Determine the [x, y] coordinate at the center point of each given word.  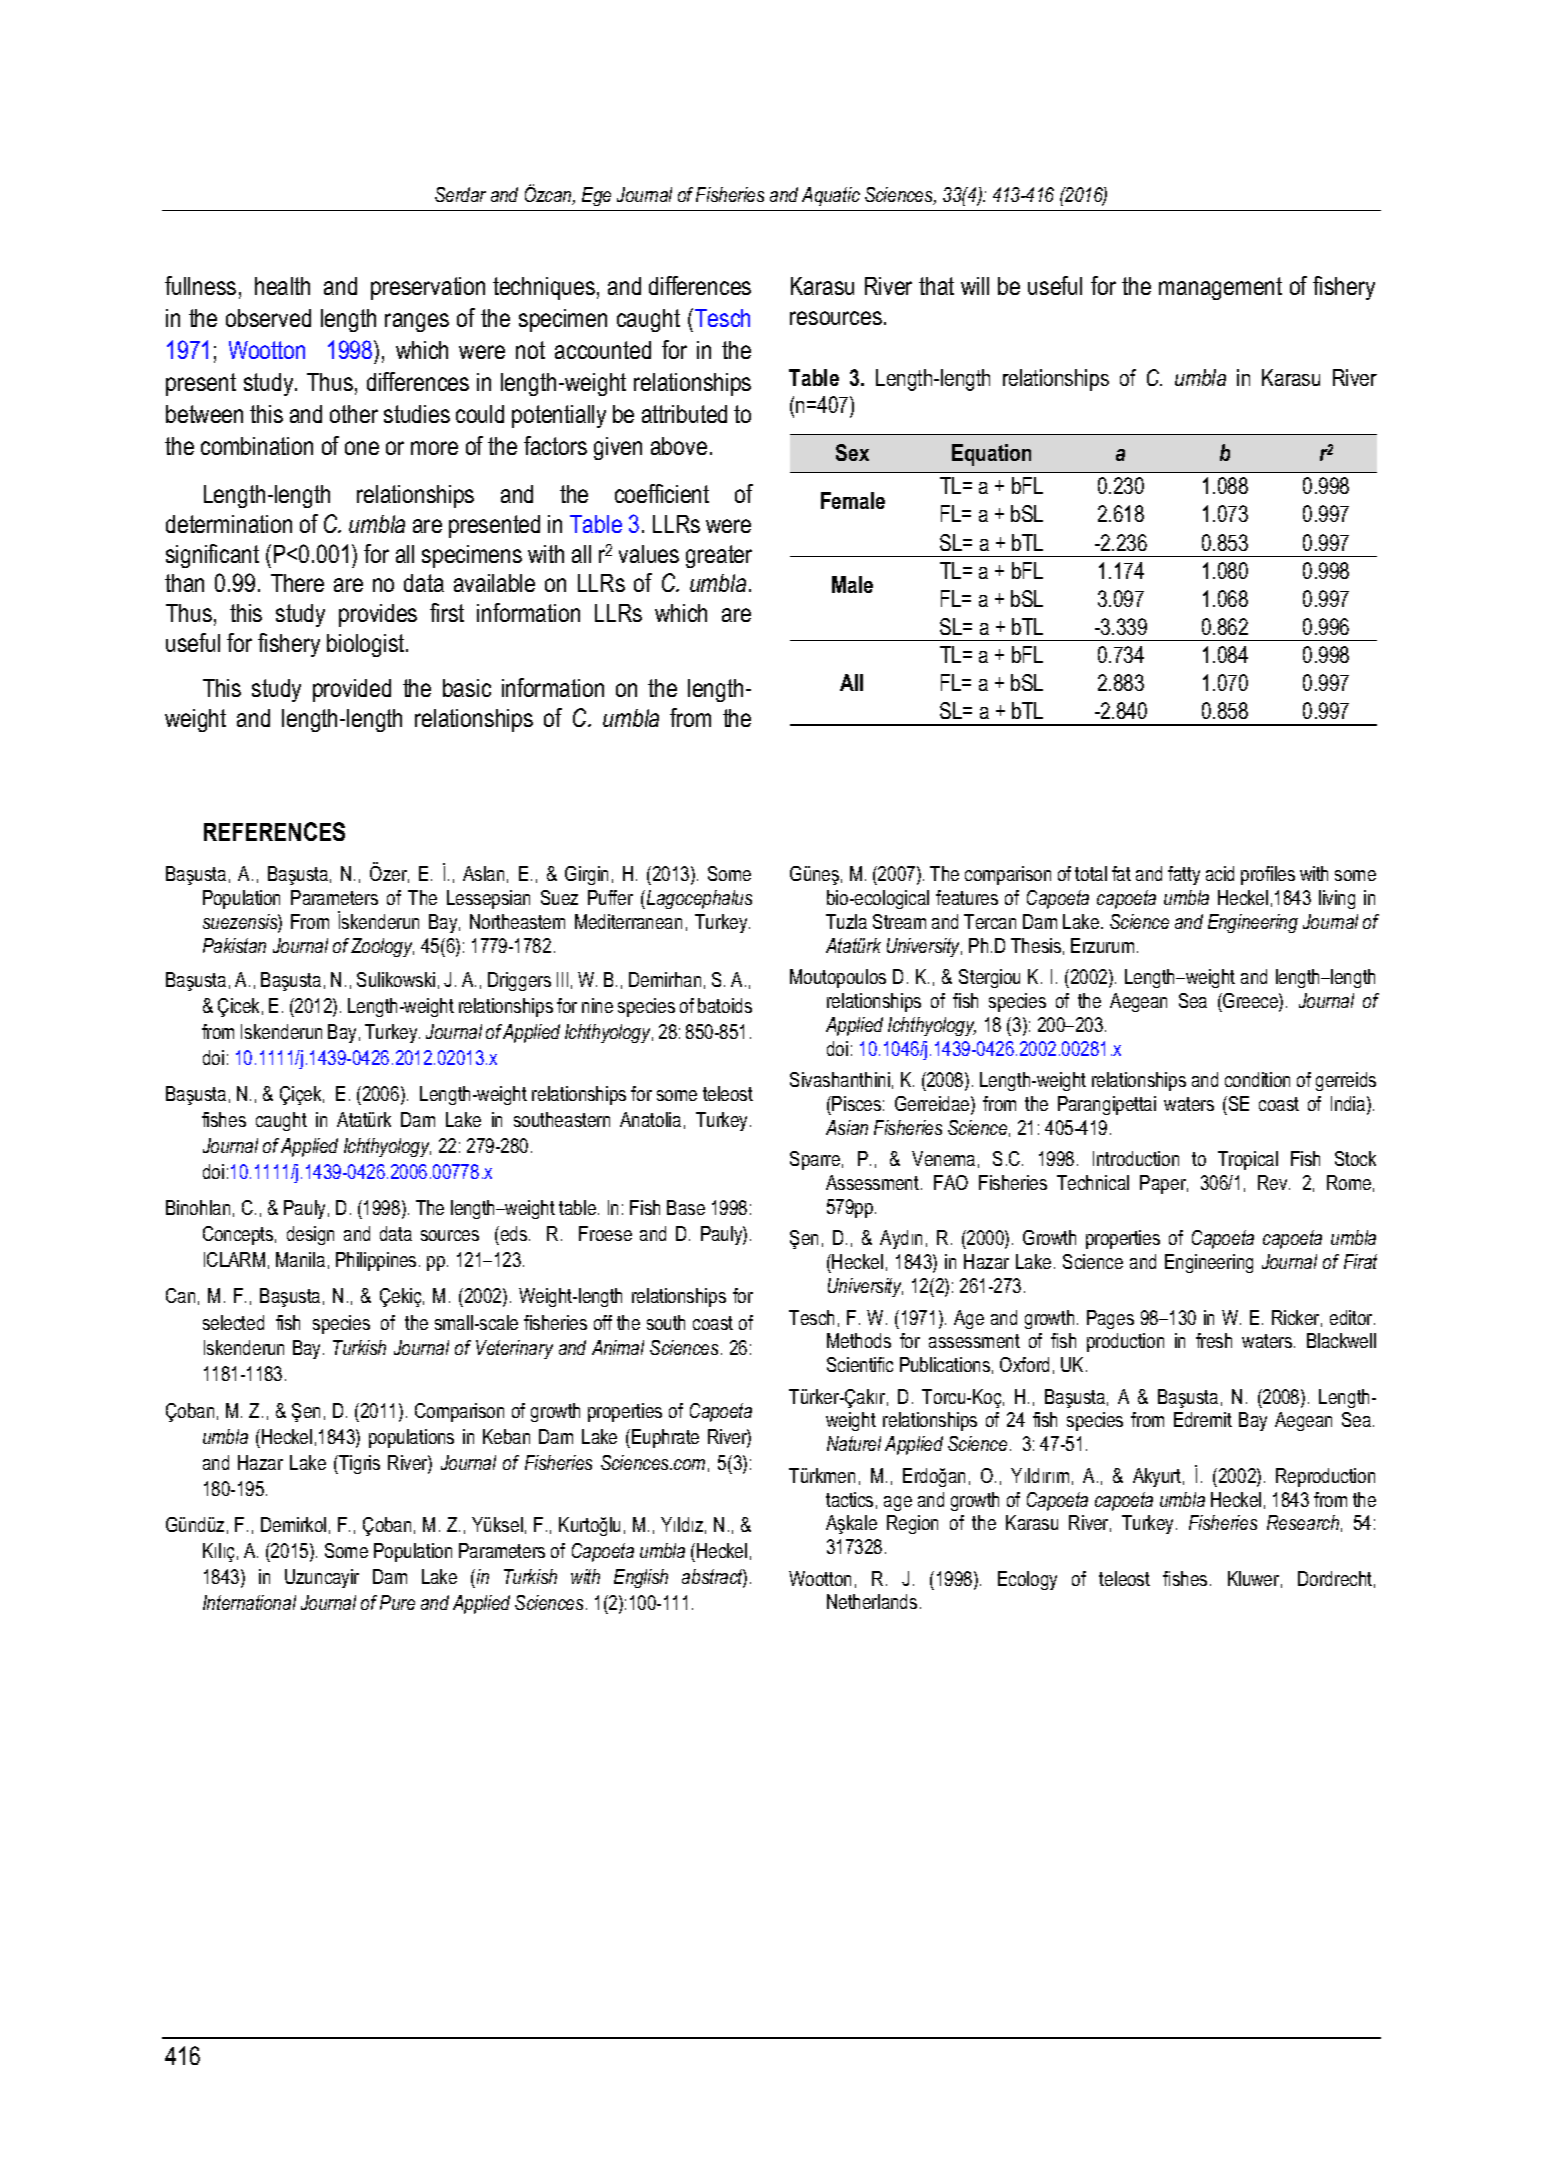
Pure [397, 1602]
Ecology [1027, 1580]
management [1220, 288]
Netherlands [872, 1601]
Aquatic [831, 196]
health [282, 286]
